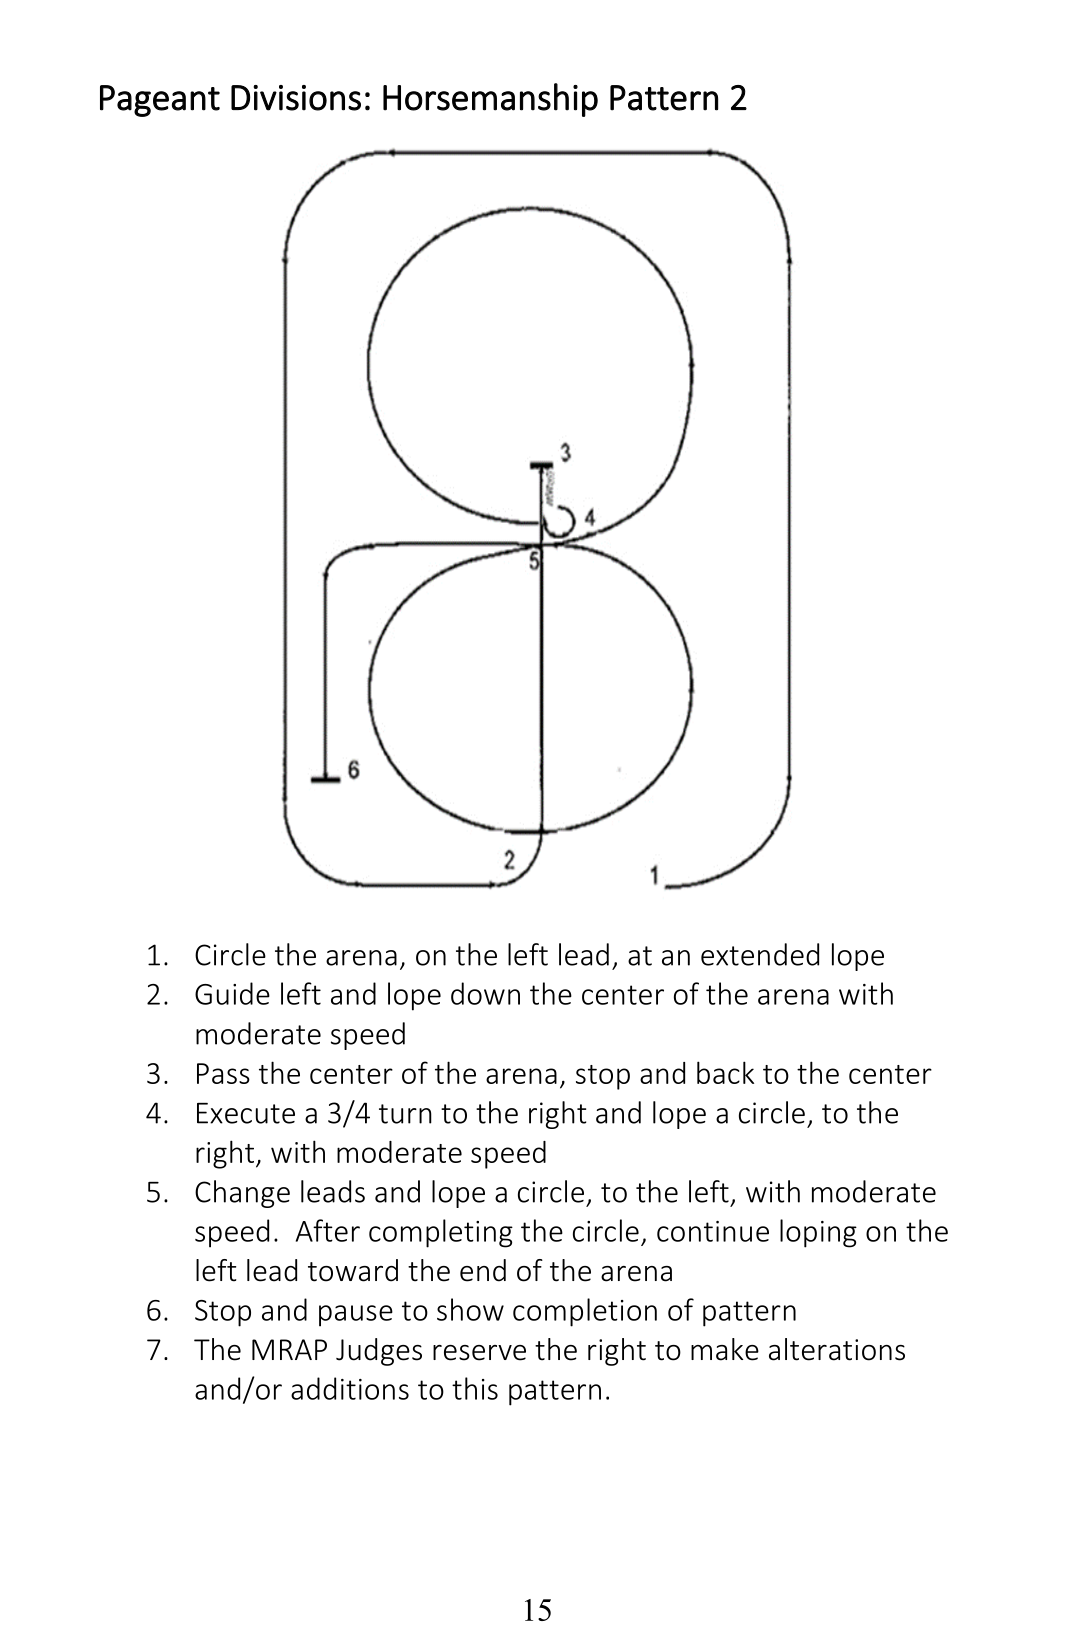 This image has width=1067, height=1649. What do you see at coordinates (485, 993) in the image?
I see `down` at bounding box center [485, 993].
